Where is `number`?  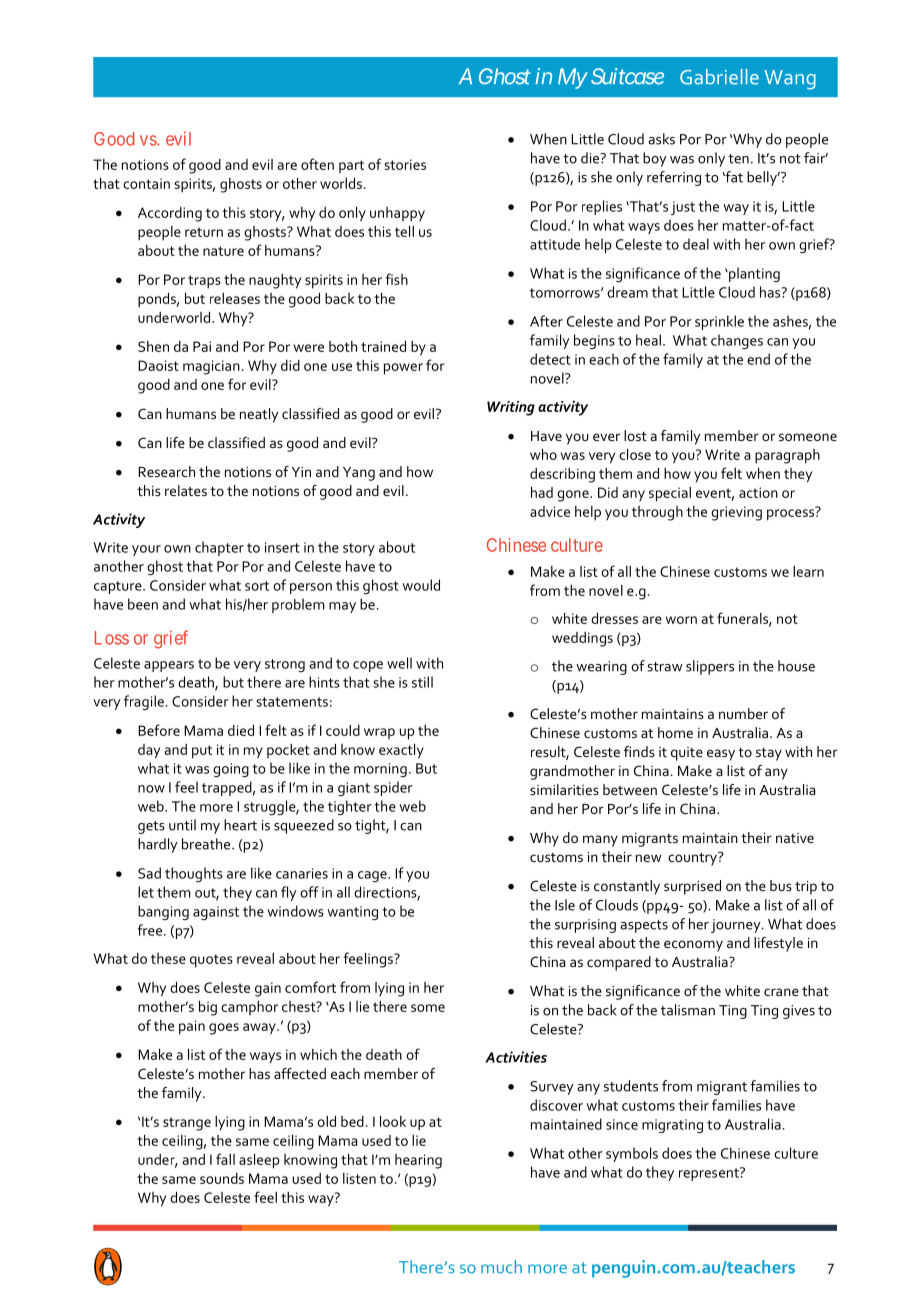
number is located at coordinates (743, 713).
